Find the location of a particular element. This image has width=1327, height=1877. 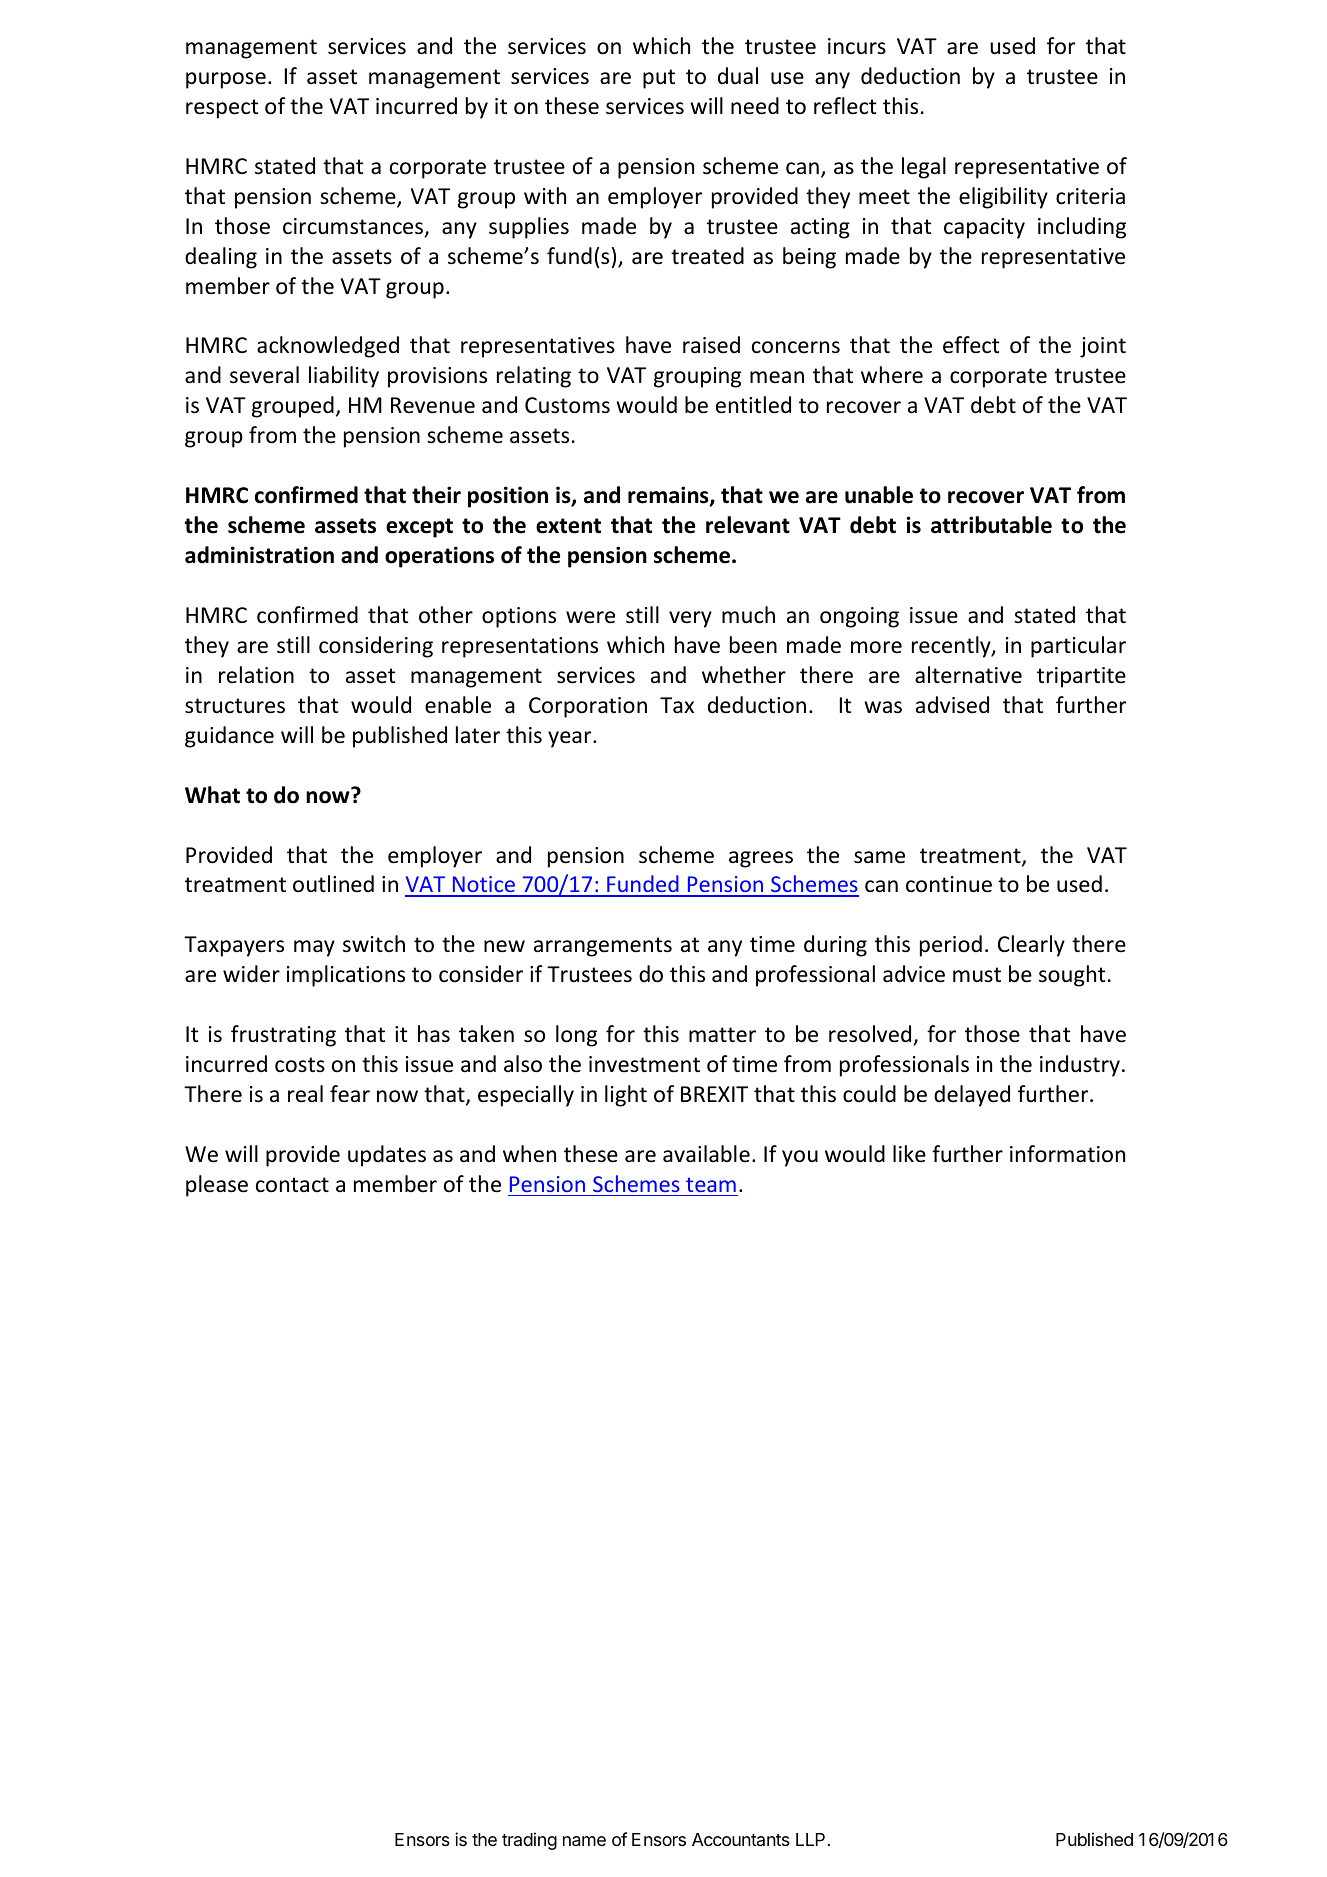

team is located at coordinates (711, 1184).
